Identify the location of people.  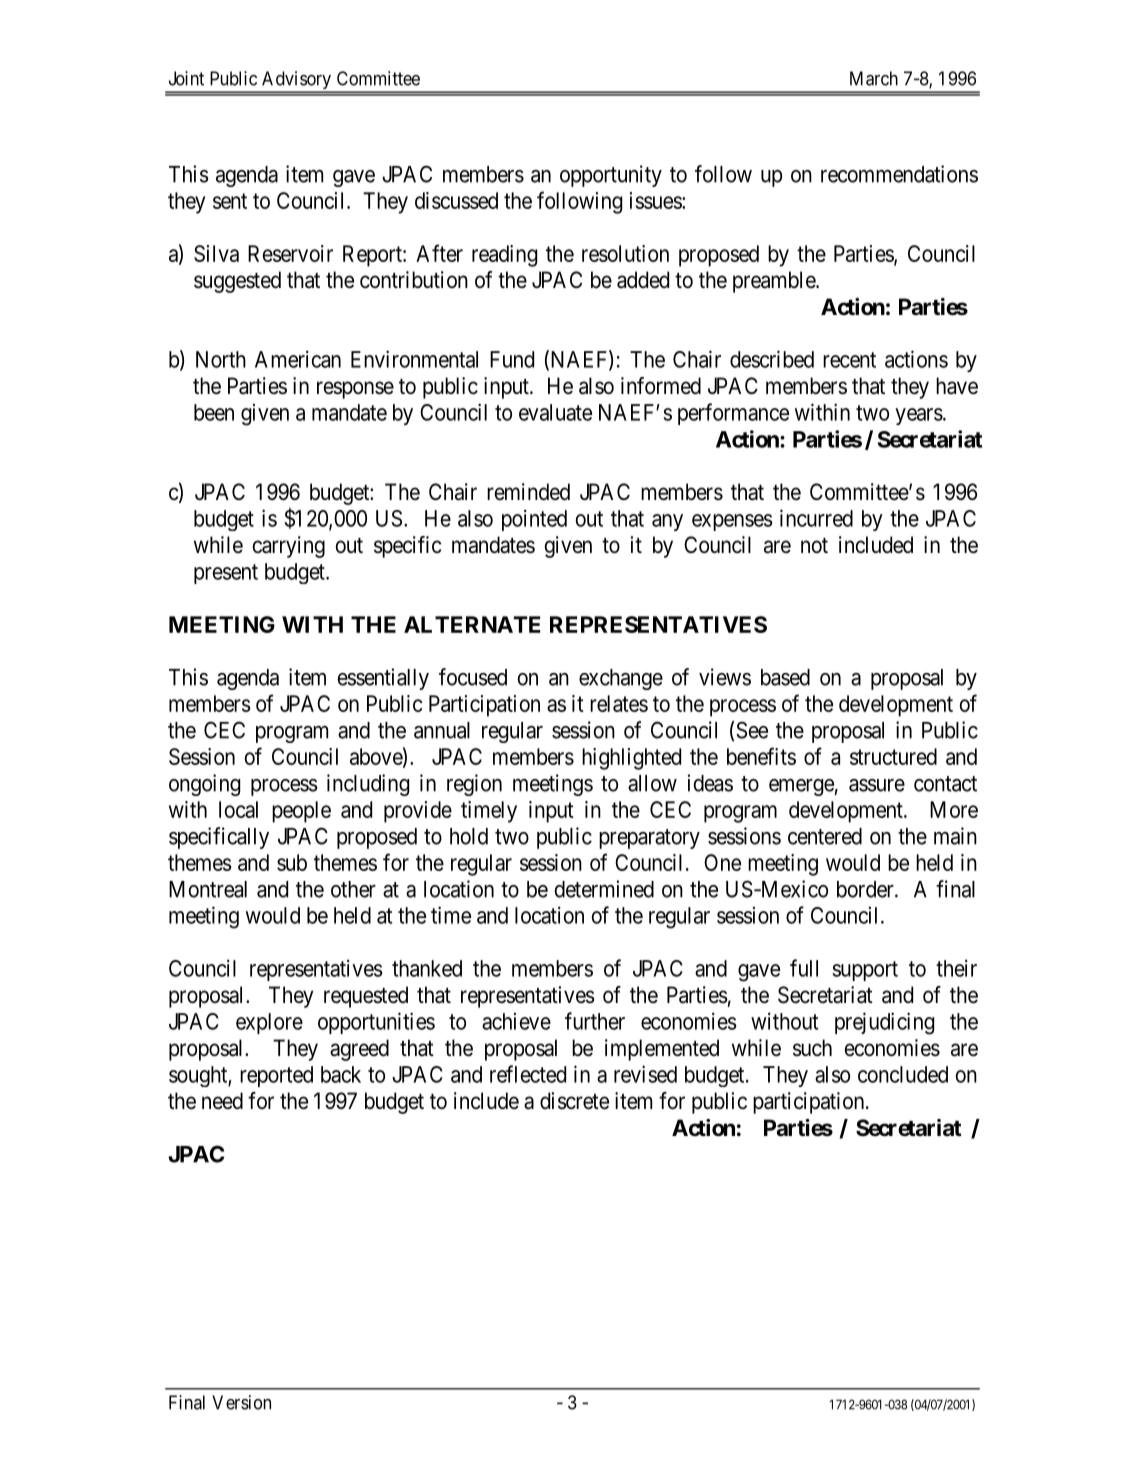
(301, 812).
